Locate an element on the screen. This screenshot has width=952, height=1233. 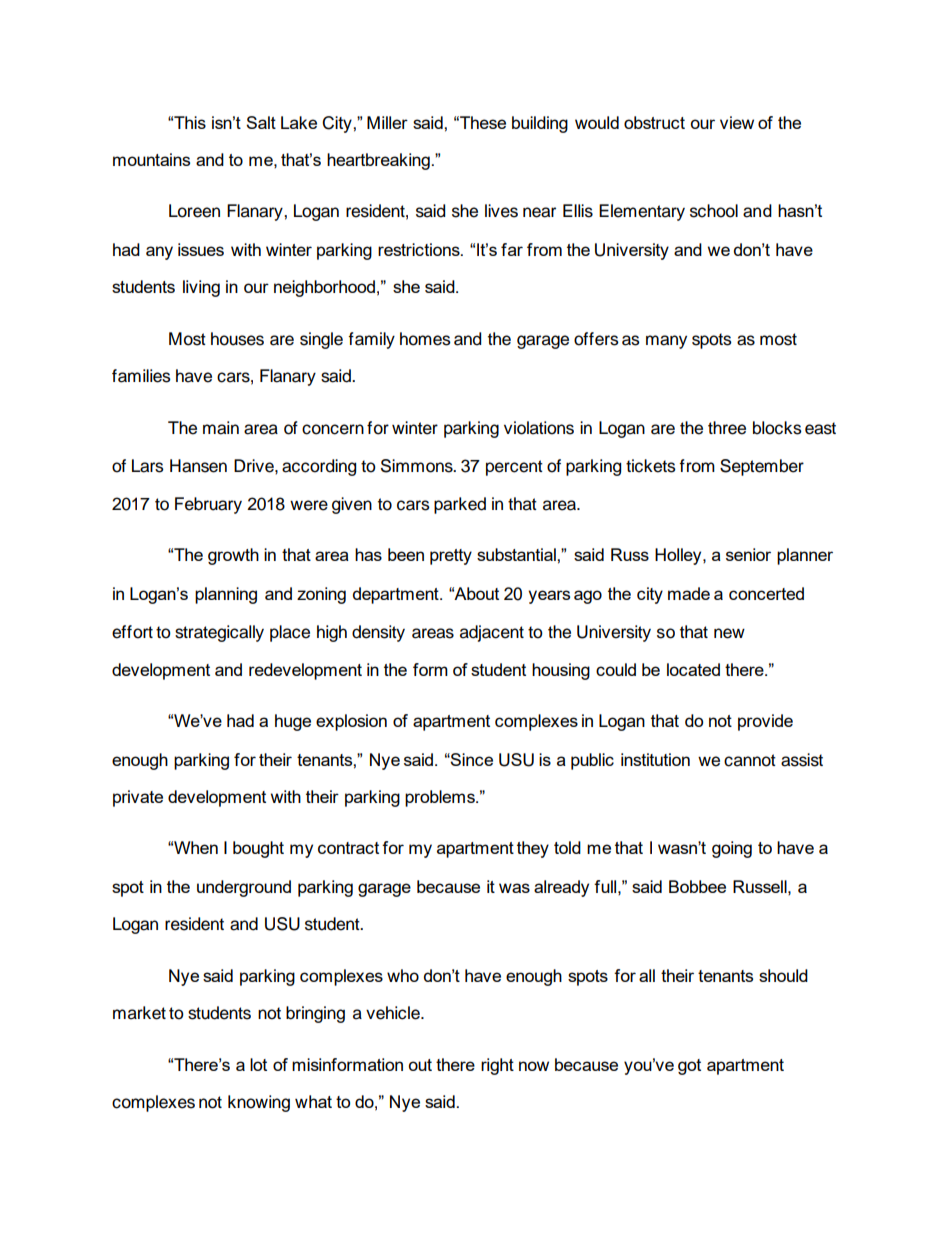
bought is located at coordinates (258, 849).
